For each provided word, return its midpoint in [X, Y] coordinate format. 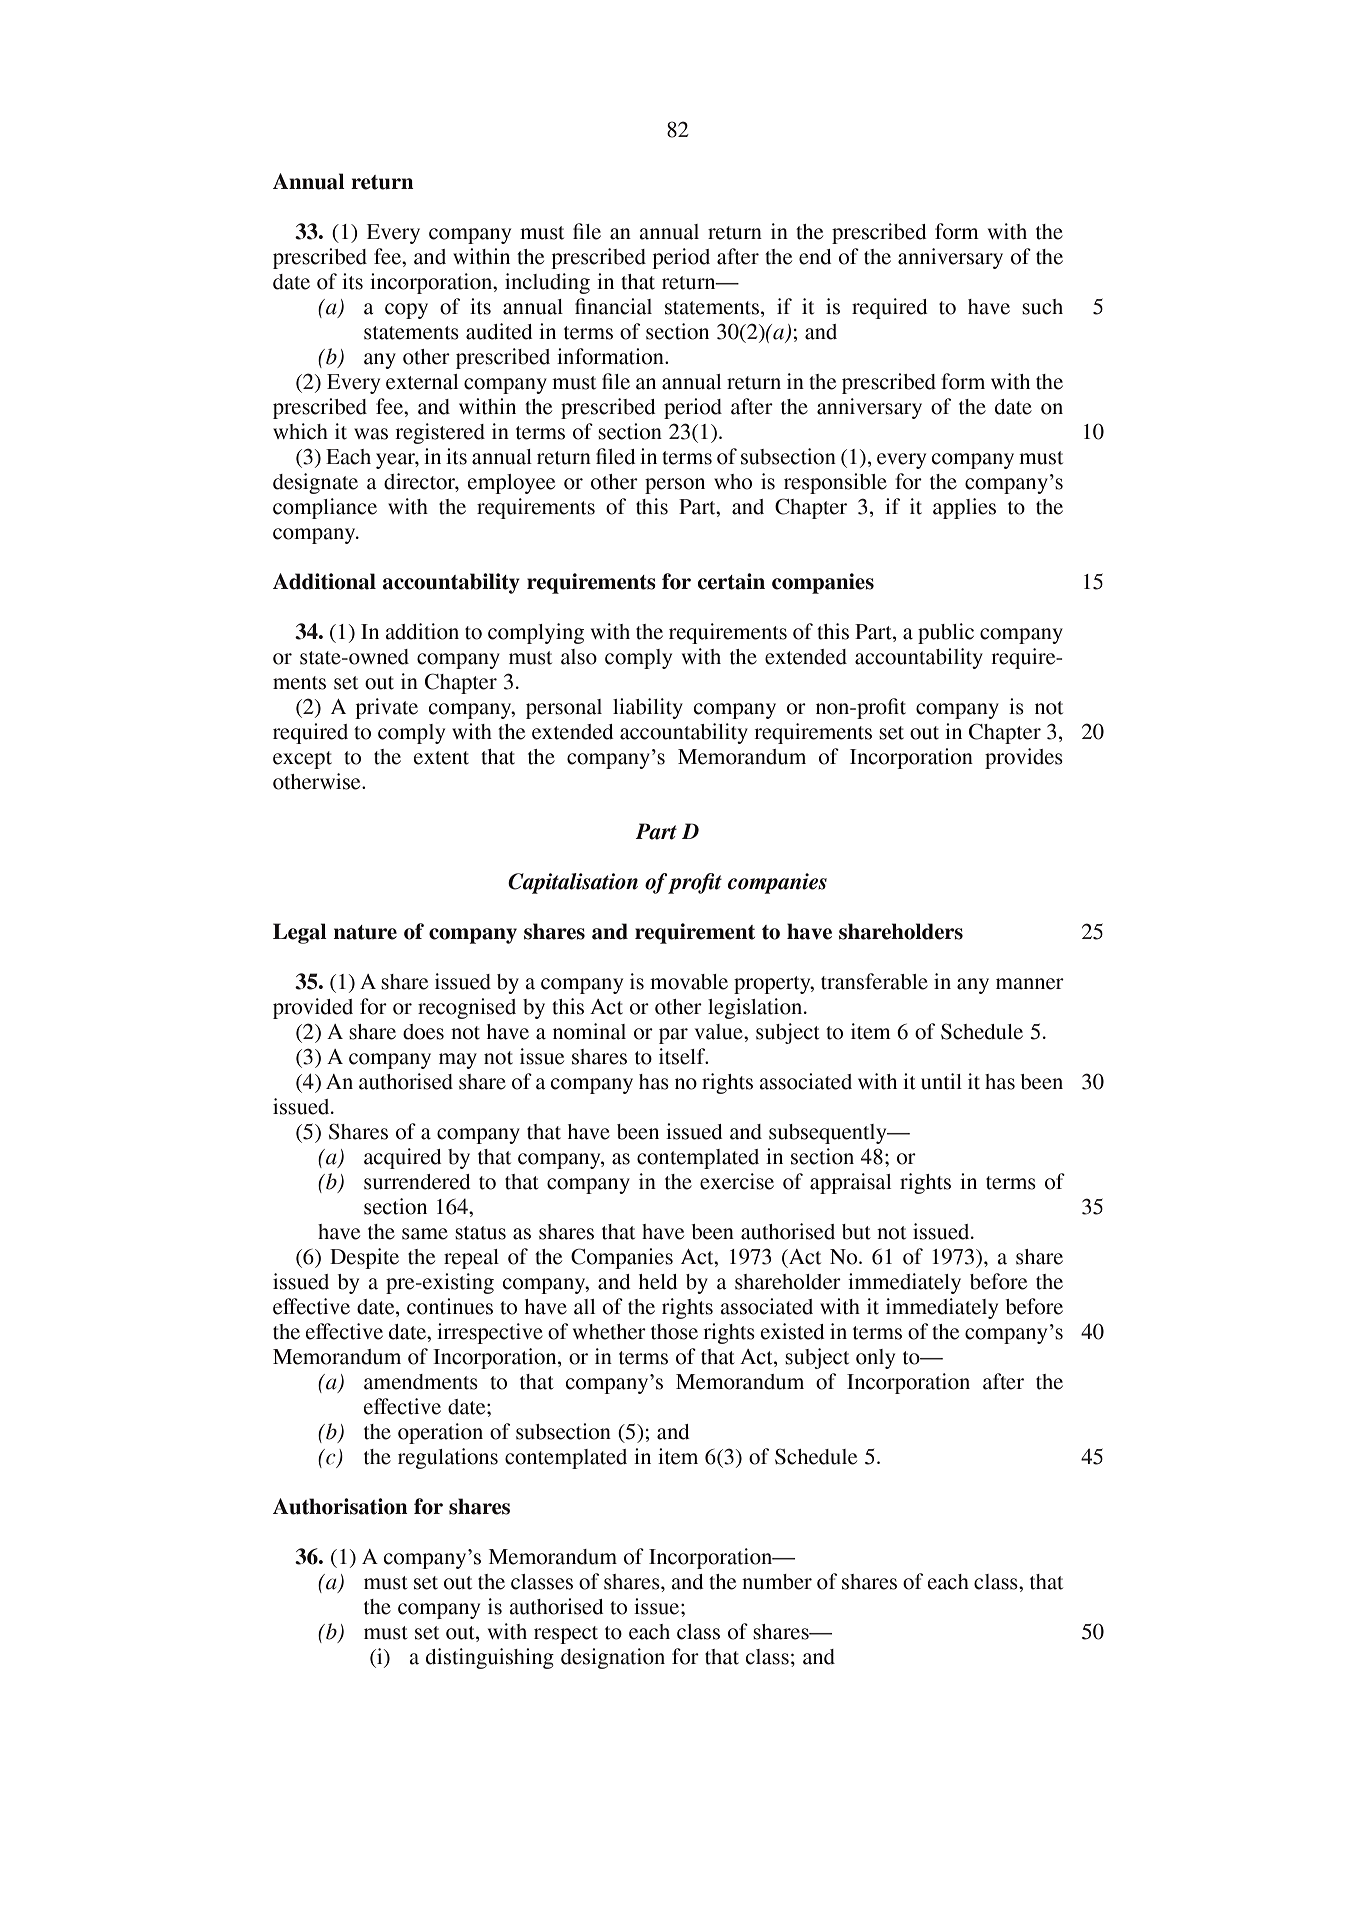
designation [613, 1658]
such [1042, 307]
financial [613, 306]
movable [689, 982]
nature [365, 932]
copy [406, 311]
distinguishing [490, 1658]
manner [1030, 984]
